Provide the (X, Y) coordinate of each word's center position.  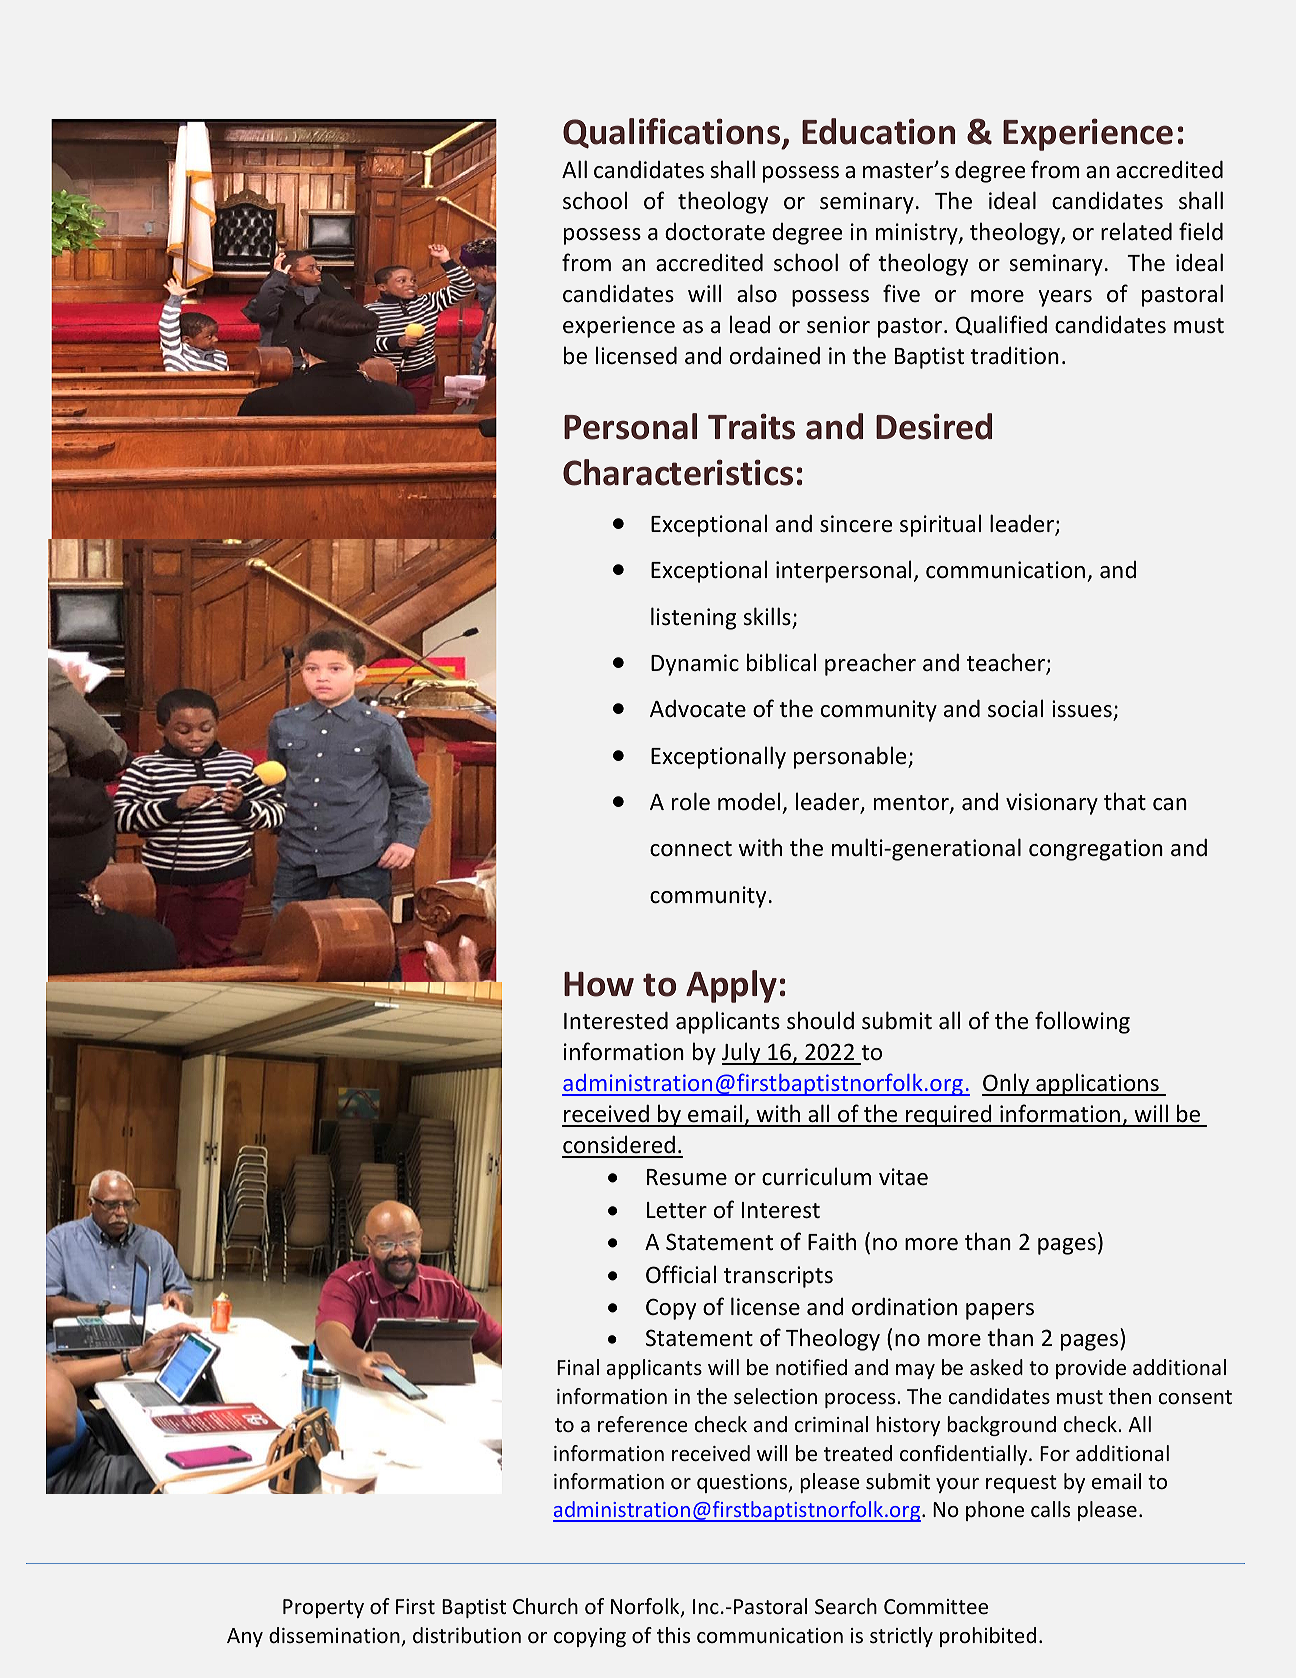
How (599, 984)
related (1136, 231)
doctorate (715, 232)
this (673, 1635)
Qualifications (673, 134)
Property (323, 1608)
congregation (1096, 850)
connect (691, 849)
